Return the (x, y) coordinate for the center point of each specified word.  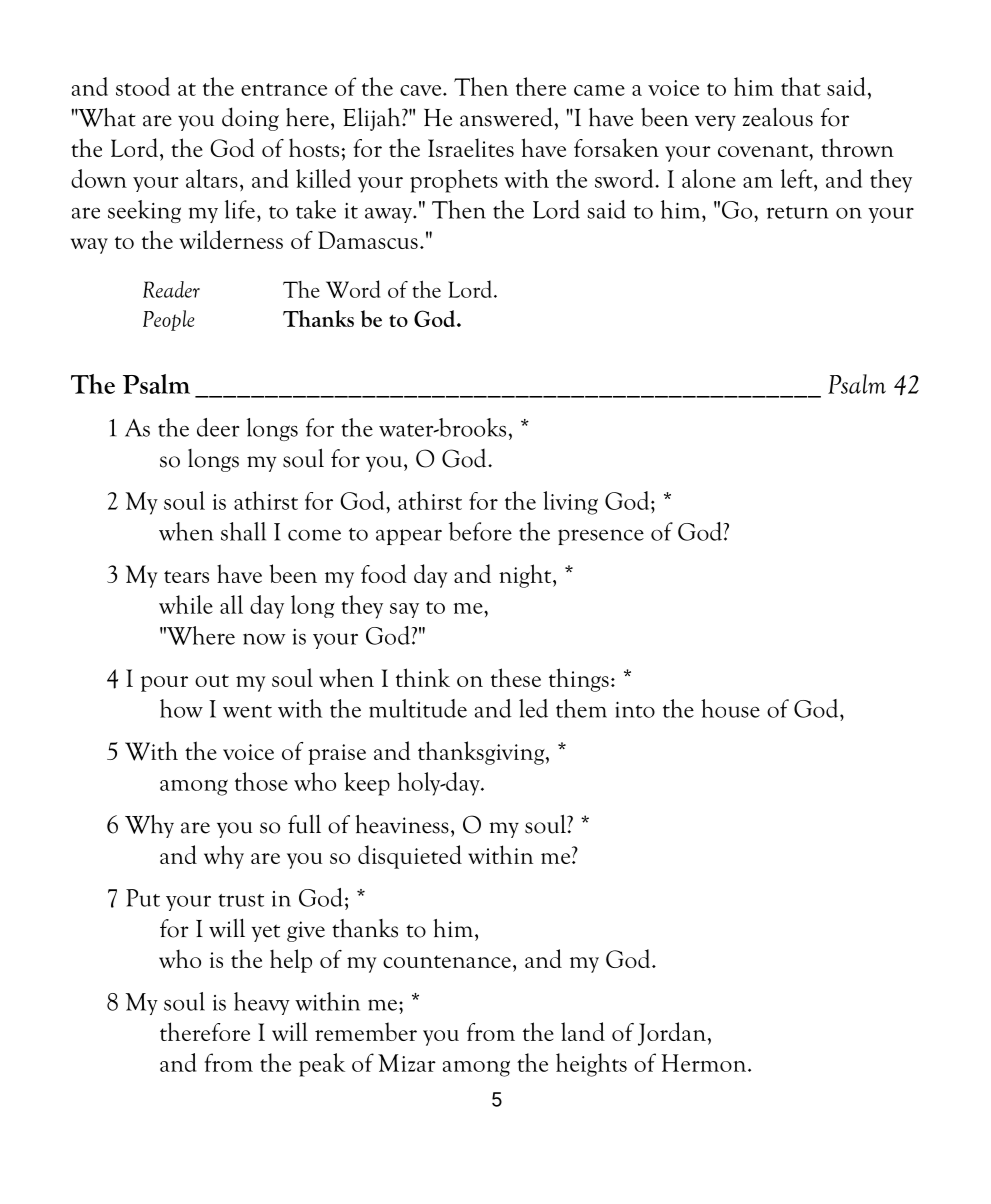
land (583, 1031)
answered (506, 117)
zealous (778, 117)
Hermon (705, 1063)
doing (250, 119)
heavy (262, 1003)
